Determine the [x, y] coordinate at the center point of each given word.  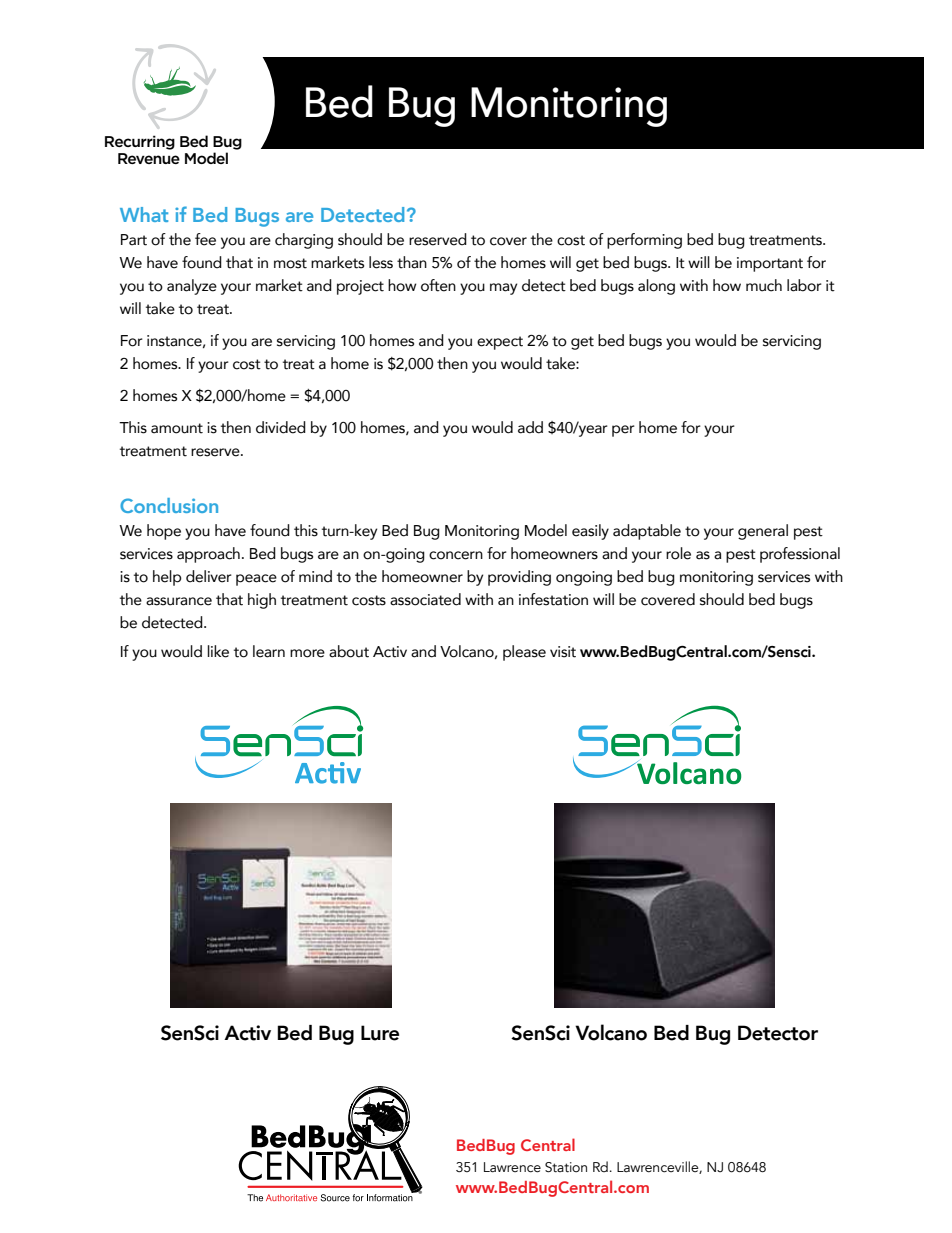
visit [563, 652]
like [218, 651]
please [524, 653]
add [530, 427]
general [763, 532]
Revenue [149, 158]
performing [644, 241]
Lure [380, 1033]
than [412, 262]
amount [177, 428]
